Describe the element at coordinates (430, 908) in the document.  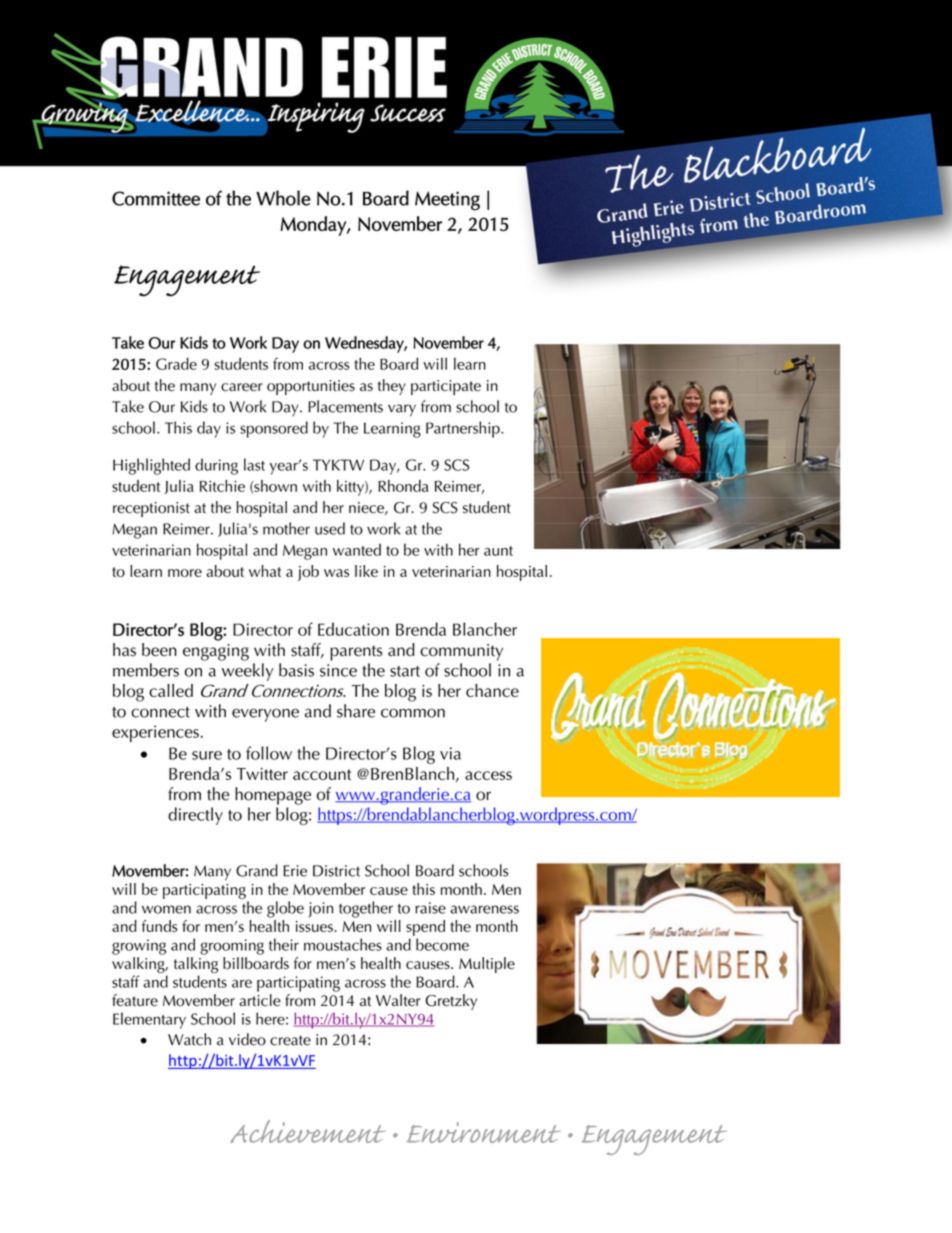
I see `raise` at that location.
